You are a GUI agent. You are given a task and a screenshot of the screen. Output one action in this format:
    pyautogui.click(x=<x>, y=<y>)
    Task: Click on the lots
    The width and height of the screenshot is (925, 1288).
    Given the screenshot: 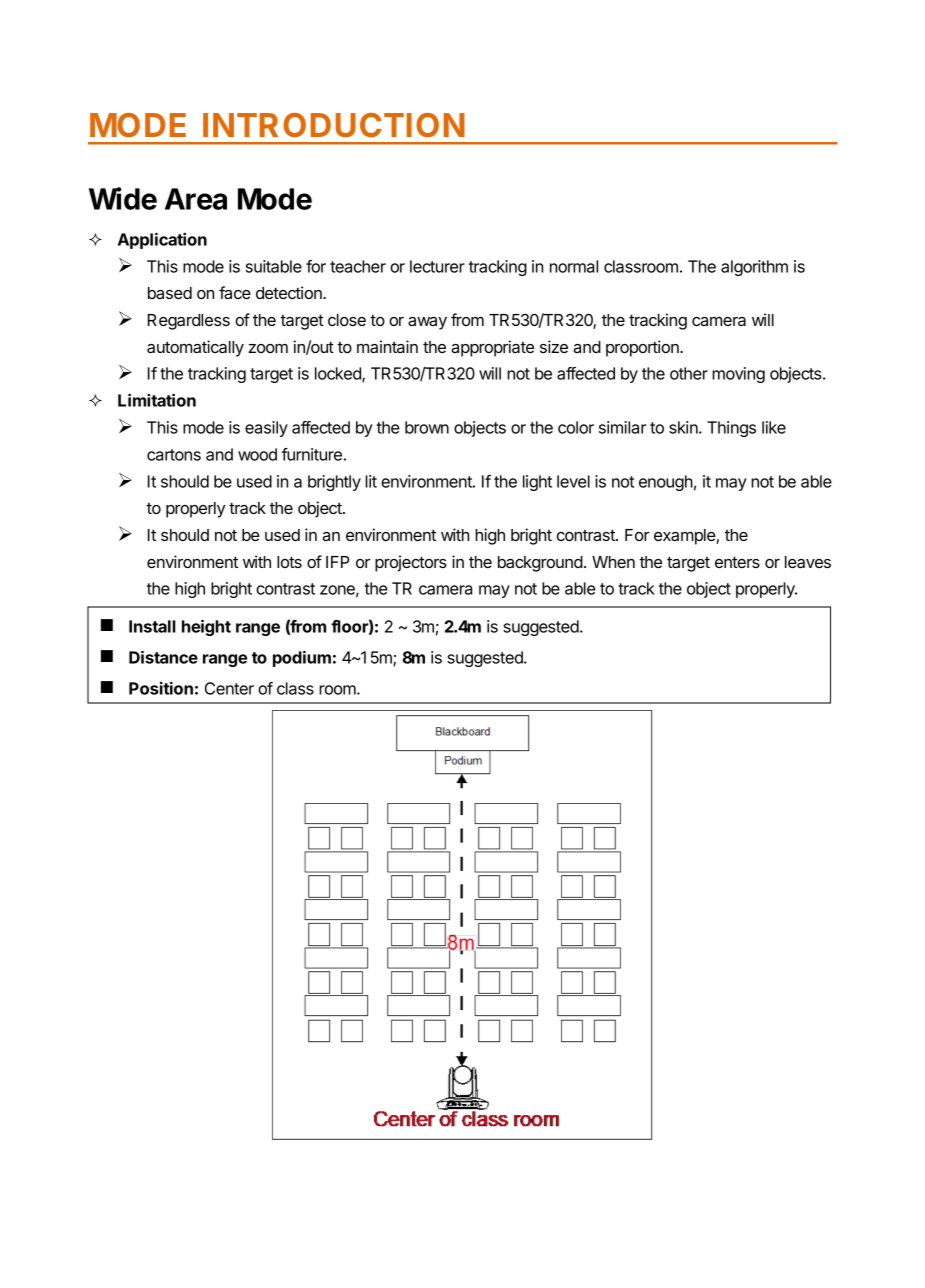 What is the action you would take?
    pyautogui.click(x=289, y=562)
